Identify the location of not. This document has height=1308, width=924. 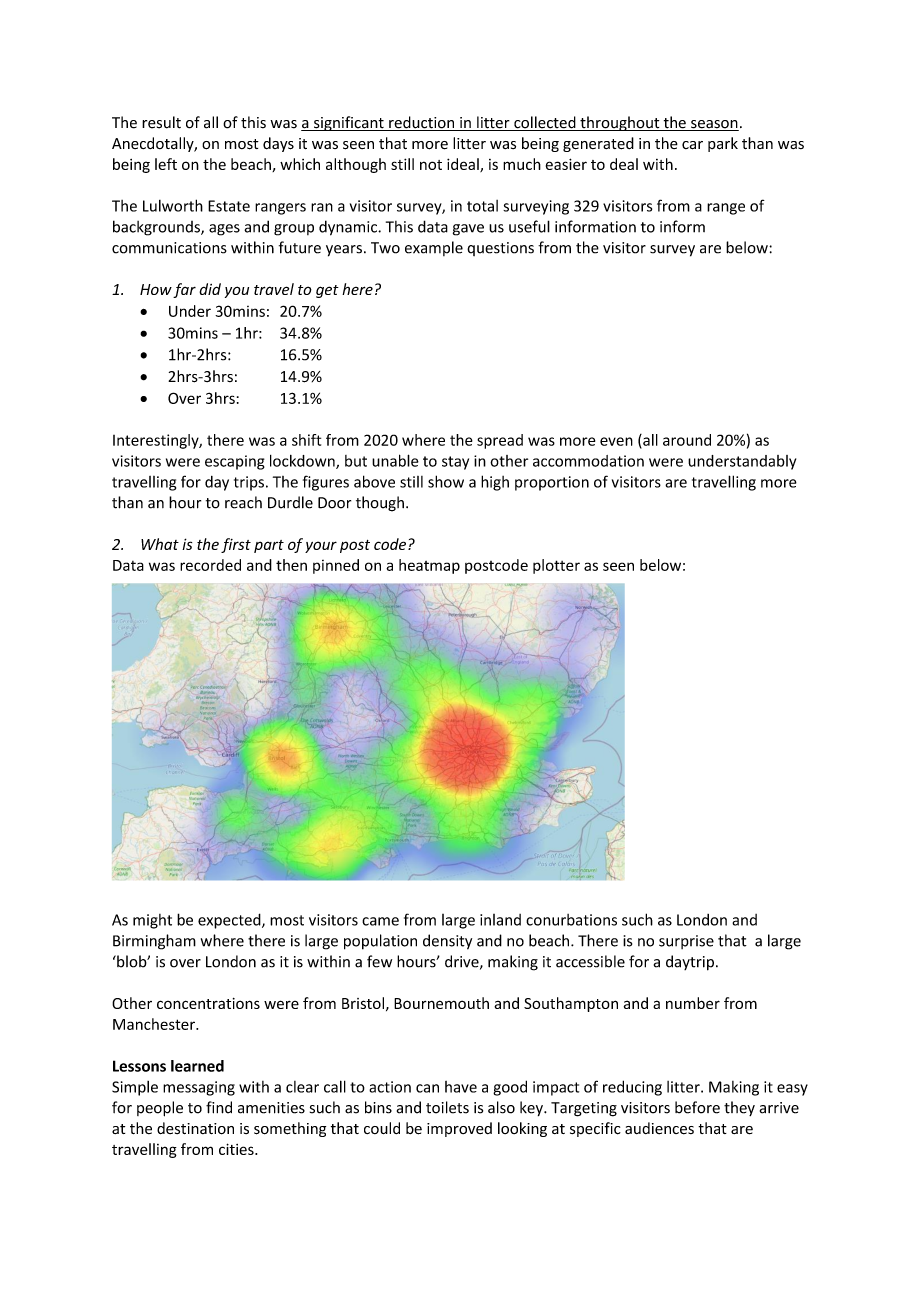
(431, 165).
